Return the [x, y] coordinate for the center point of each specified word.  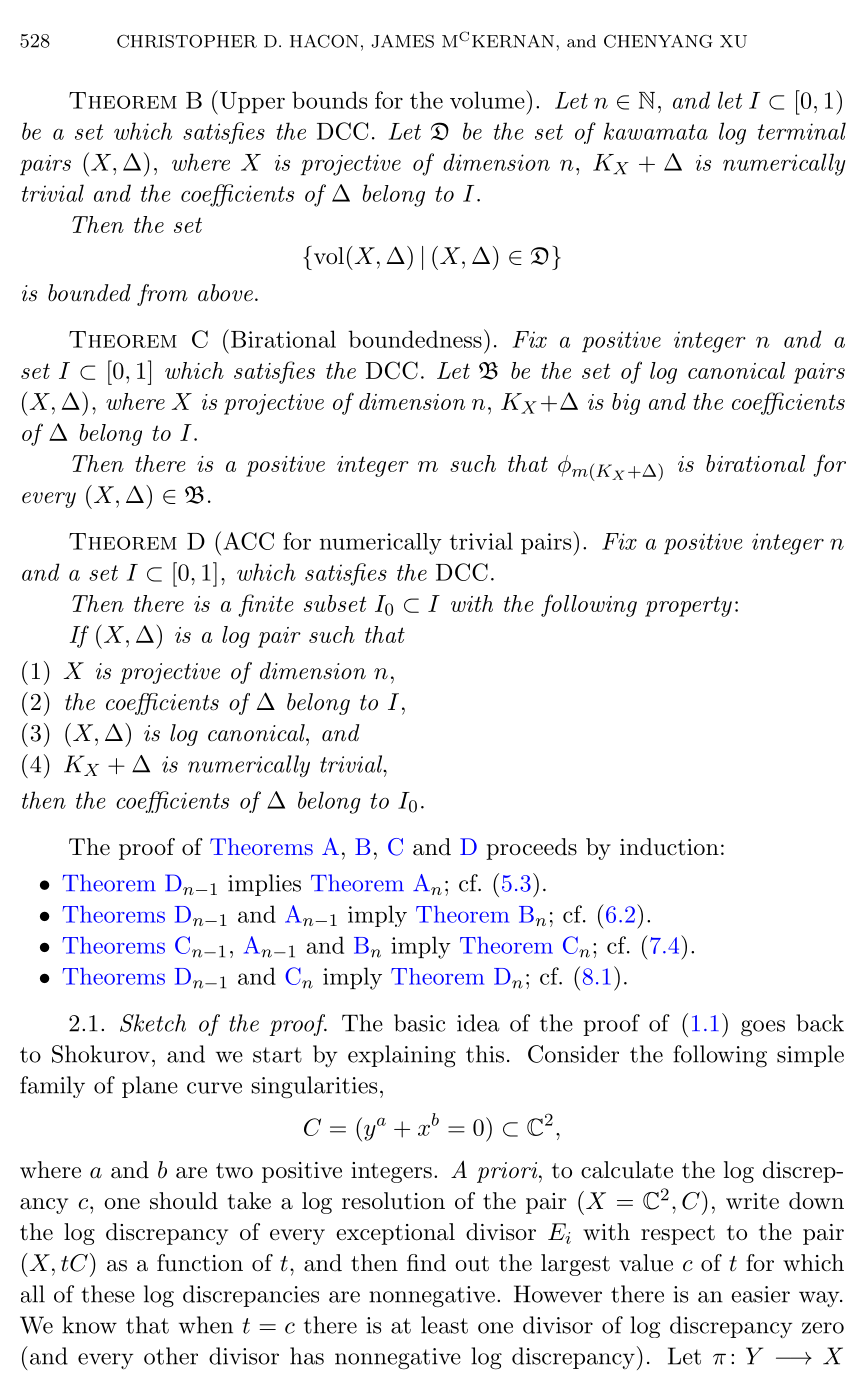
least [444, 1325]
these [108, 1294]
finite [265, 605]
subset [335, 603]
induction [669, 847]
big [626, 404]
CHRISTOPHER [187, 41]
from [162, 295]
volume [487, 100]
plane [150, 1087]
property [688, 606]
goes [763, 1028]
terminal [802, 131]
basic [420, 1023]
